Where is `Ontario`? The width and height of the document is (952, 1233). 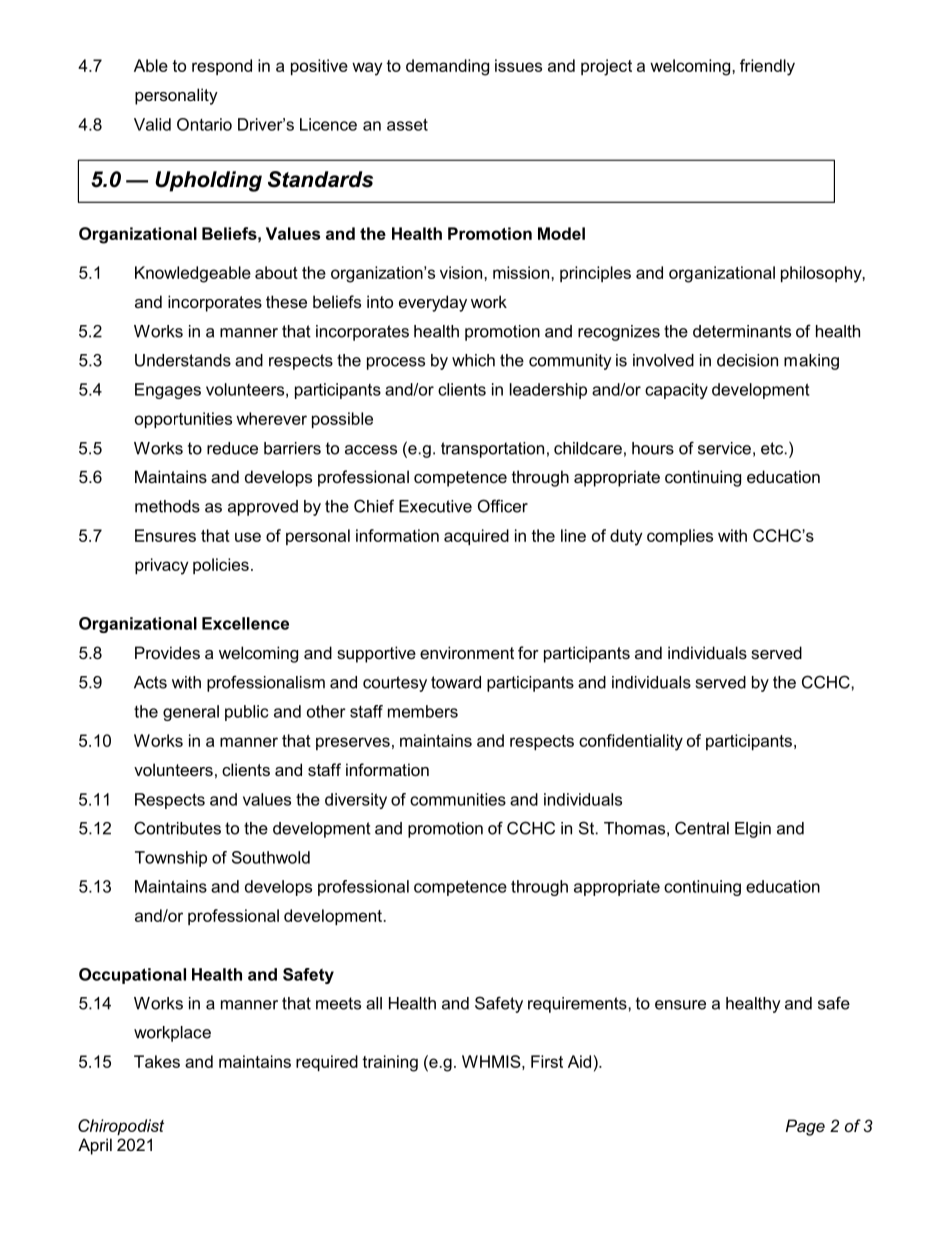
Ontario is located at coordinates (204, 124).
